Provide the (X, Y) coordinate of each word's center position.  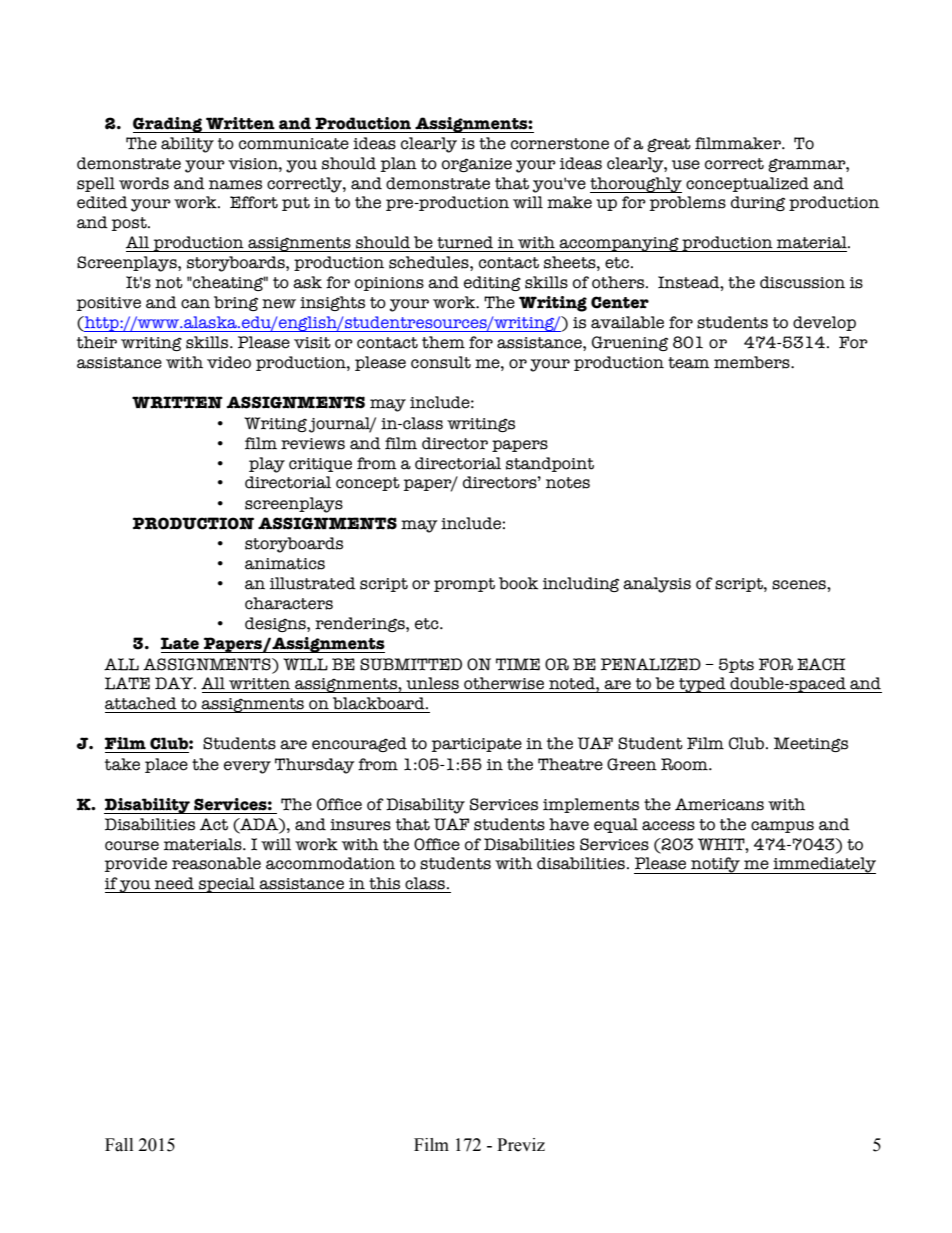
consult (441, 362)
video (229, 362)
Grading (168, 125)
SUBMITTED (411, 664)
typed (702, 685)
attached (141, 703)
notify (715, 865)
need (174, 883)
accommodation (330, 863)
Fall (119, 1145)
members (753, 362)
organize (477, 165)
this (384, 883)
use (686, 165)
